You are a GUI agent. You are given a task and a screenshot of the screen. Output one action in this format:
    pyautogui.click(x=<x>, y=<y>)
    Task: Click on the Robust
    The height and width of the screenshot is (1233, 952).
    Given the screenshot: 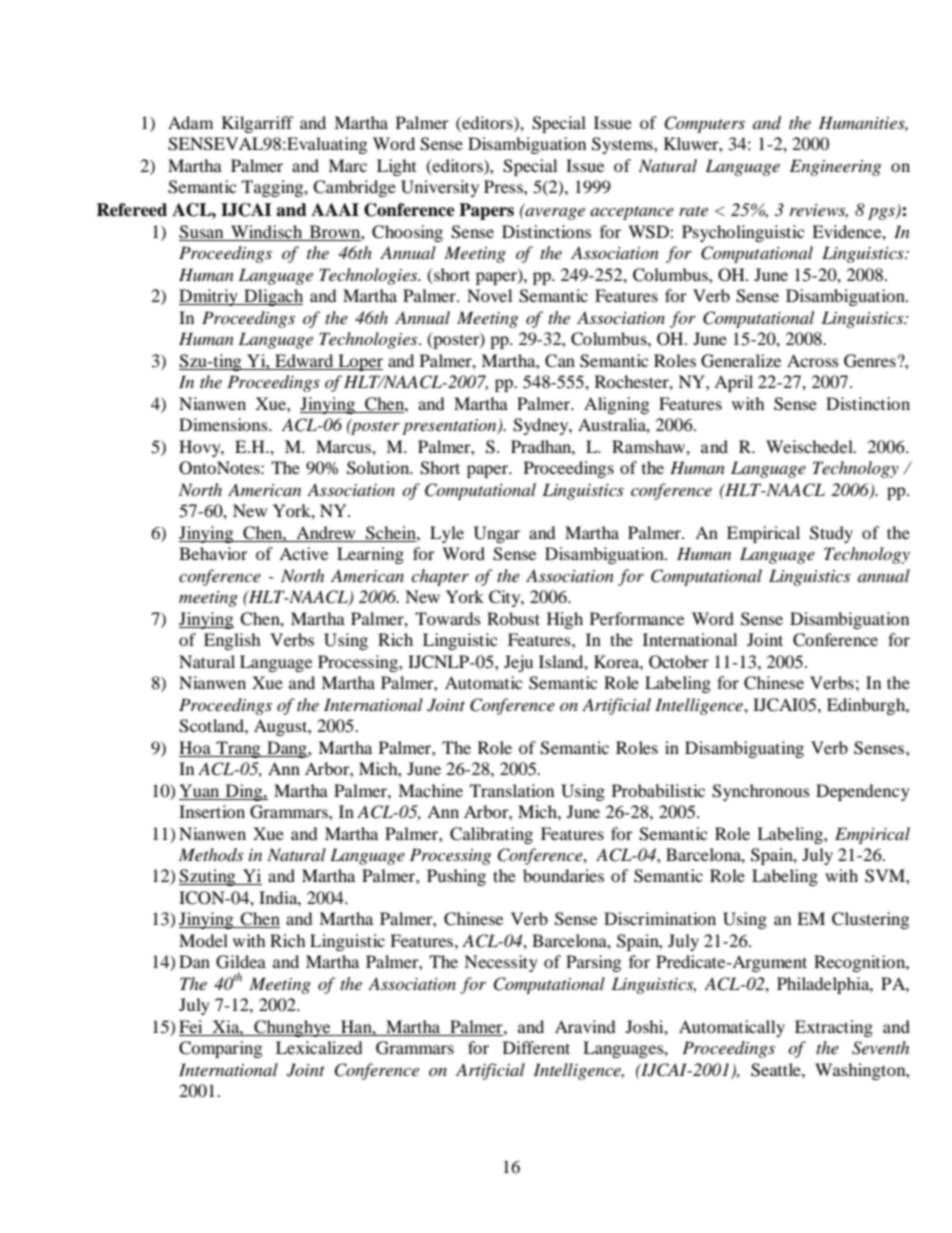 What is the action you would take?
    pyautogui.click(x=513, y=618)
